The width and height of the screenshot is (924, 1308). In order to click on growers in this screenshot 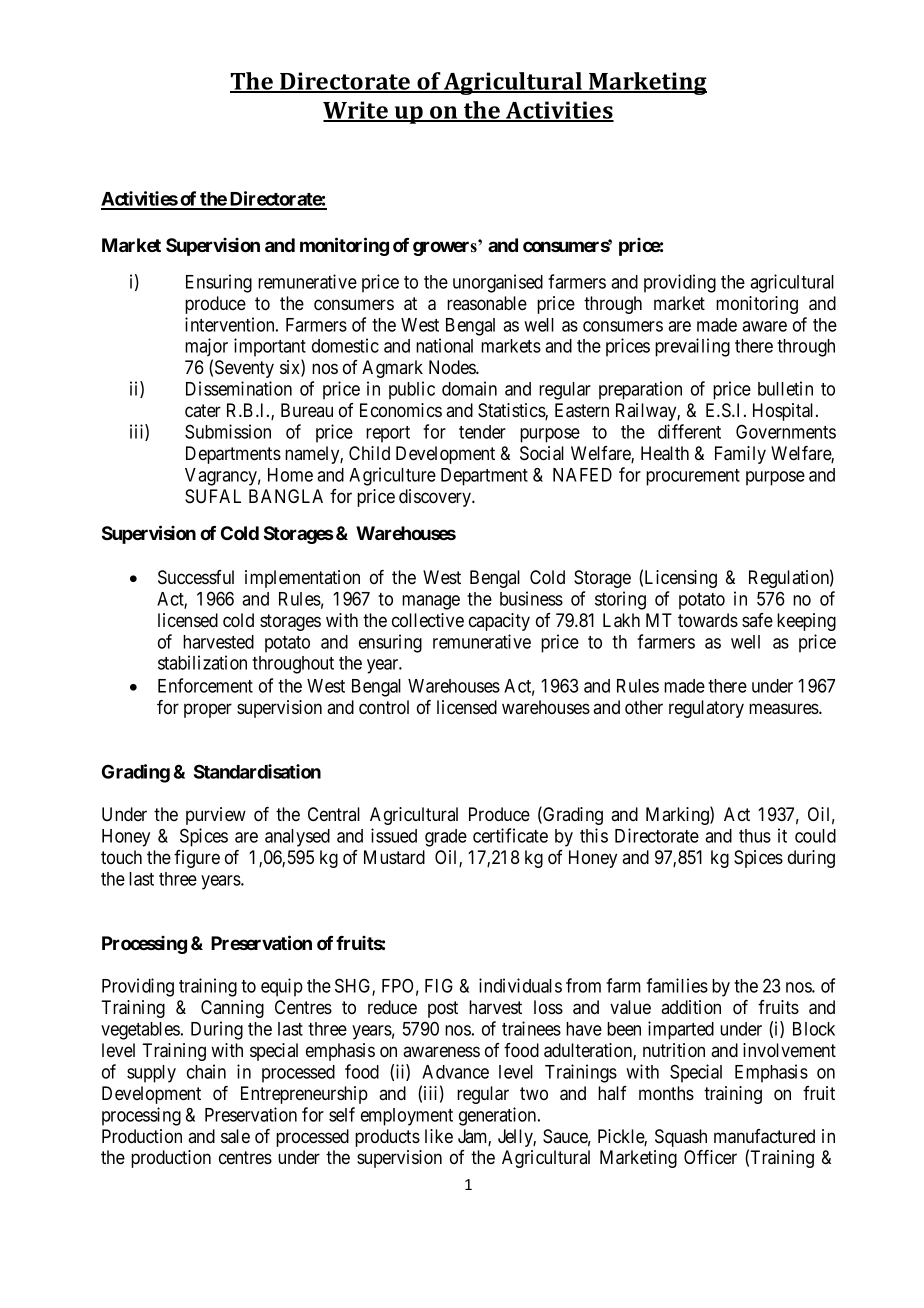, I will do `click(446, 248)`.
